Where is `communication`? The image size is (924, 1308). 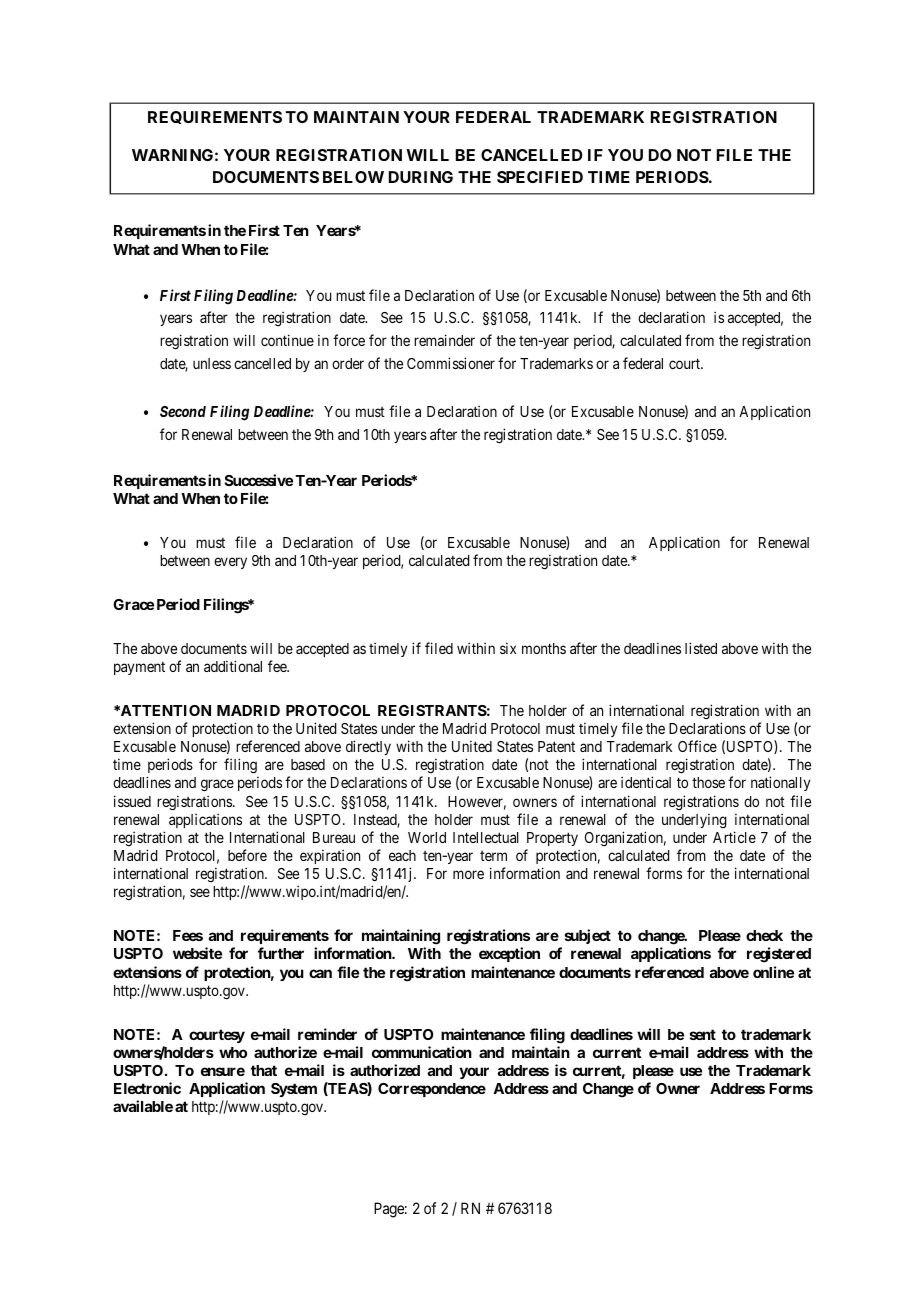
communication is located at coordinates (422, 1052).
